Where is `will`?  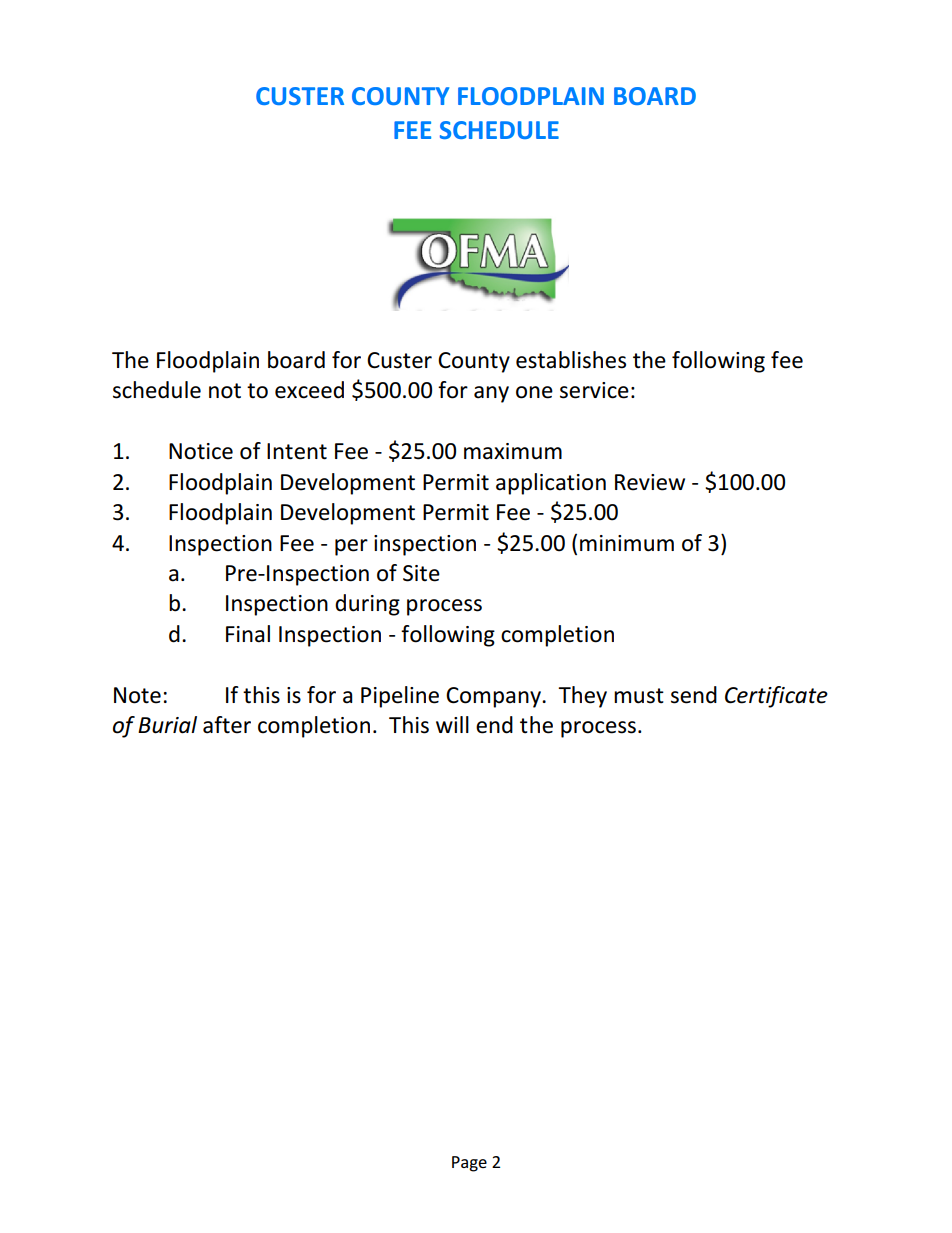
will is located at coordinates (452, 724).
